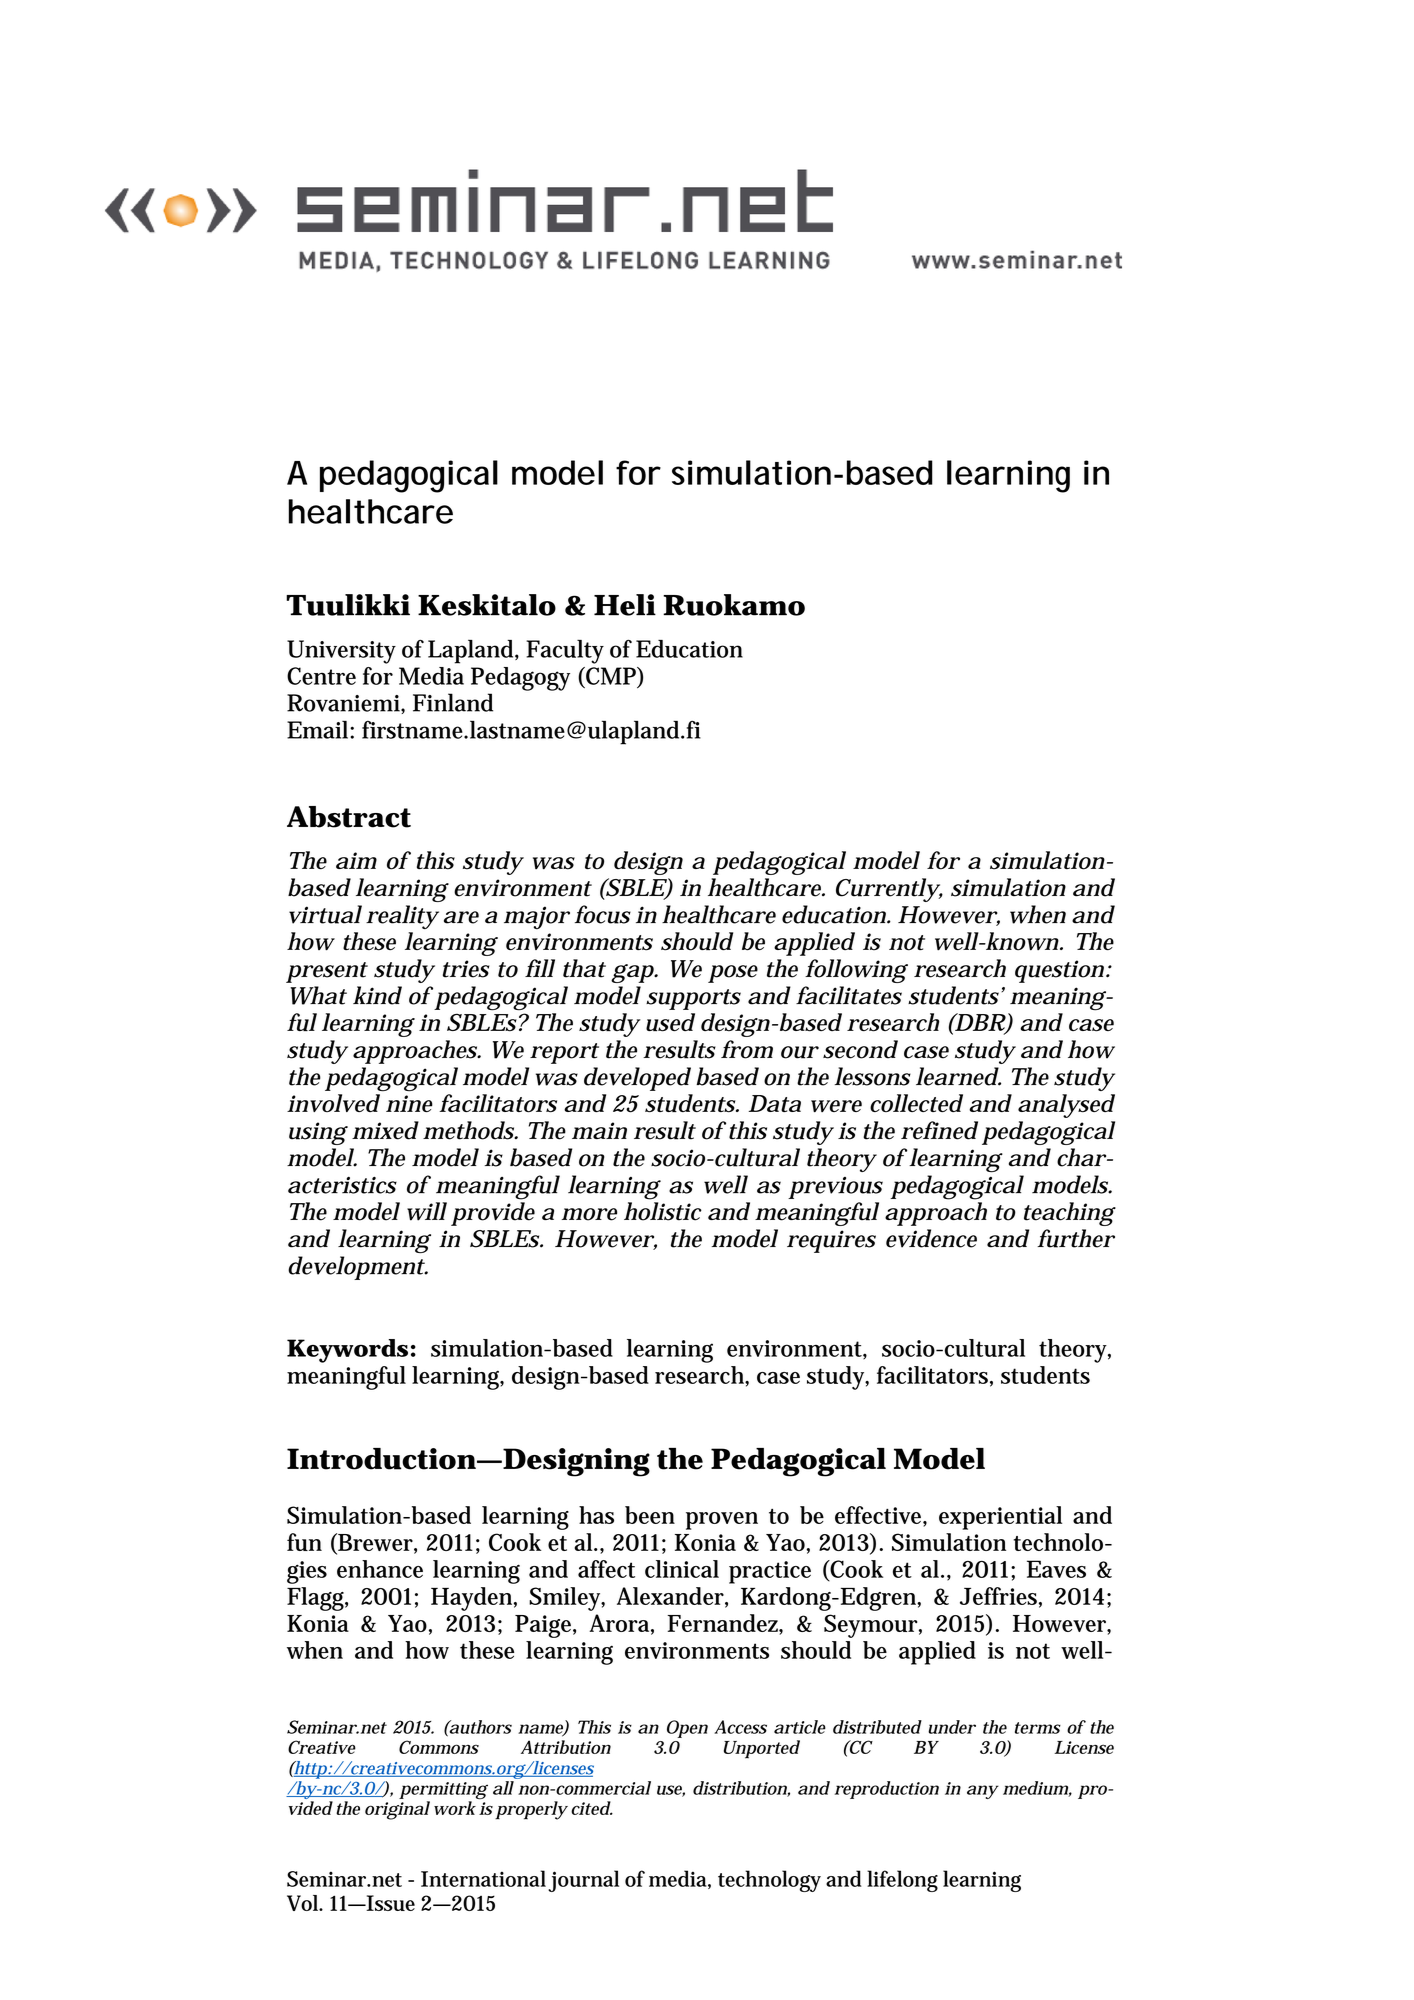  What do you see at coordinates (583, 1881) in the screenshot?
I see `journal` at bounding box center [583, 1881].
